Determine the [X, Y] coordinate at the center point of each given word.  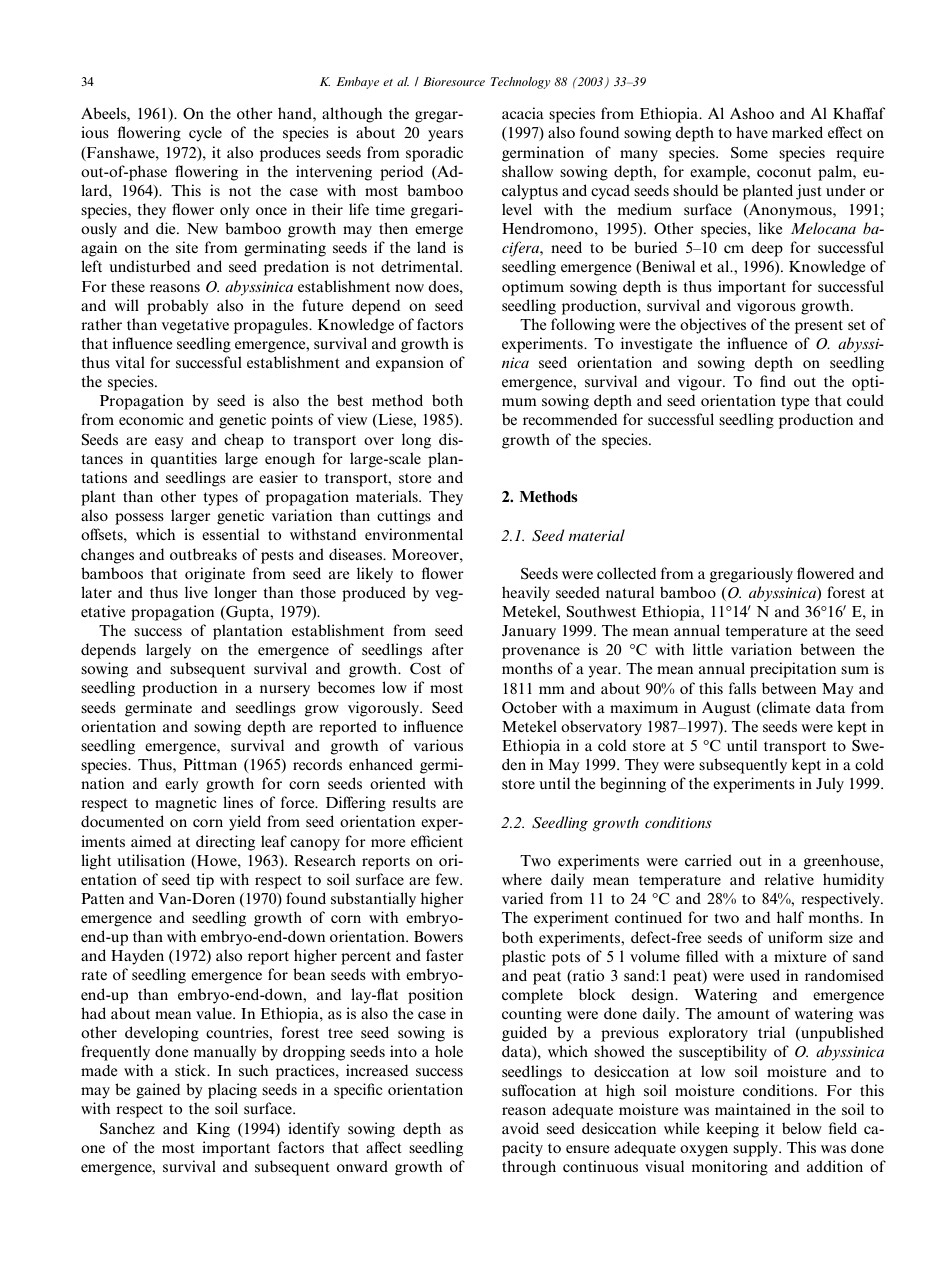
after [448, 649]
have [752, 132]
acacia [523, 113]
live [196, 592]
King [213, 1130]
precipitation [793, 670]
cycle [205, 134]
